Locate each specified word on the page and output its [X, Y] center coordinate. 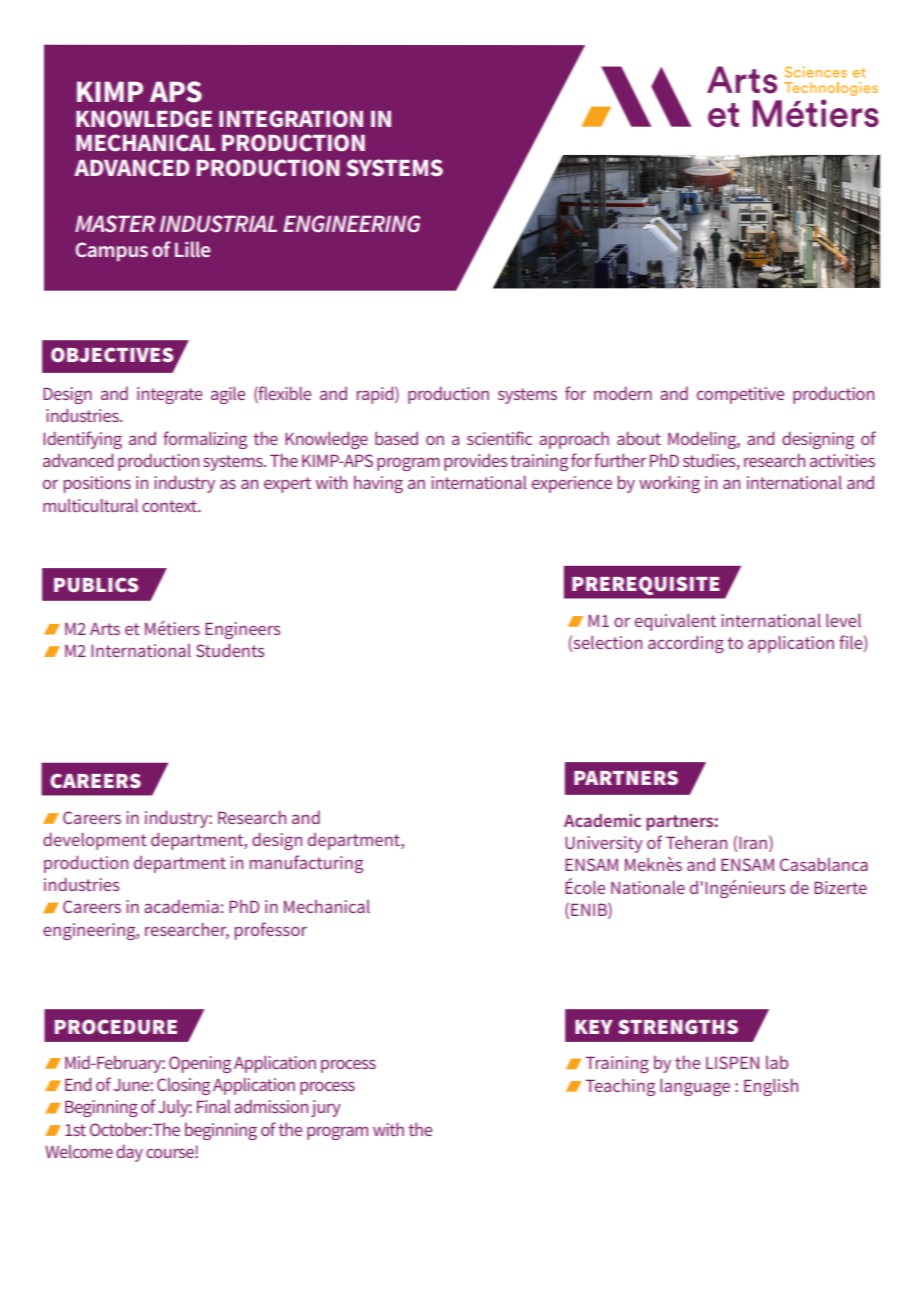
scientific [499, 438]
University [604, 844]
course [171, 1153]
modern [623, 393]
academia [181, 906]
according [686, 644]
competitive [740, 395]
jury [326, 1108]
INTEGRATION [291, 119]
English [771, 1087]
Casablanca [824, 864]
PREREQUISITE [646, 585]
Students [230, 650]
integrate [169, 395]
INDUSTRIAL [218, 224]
